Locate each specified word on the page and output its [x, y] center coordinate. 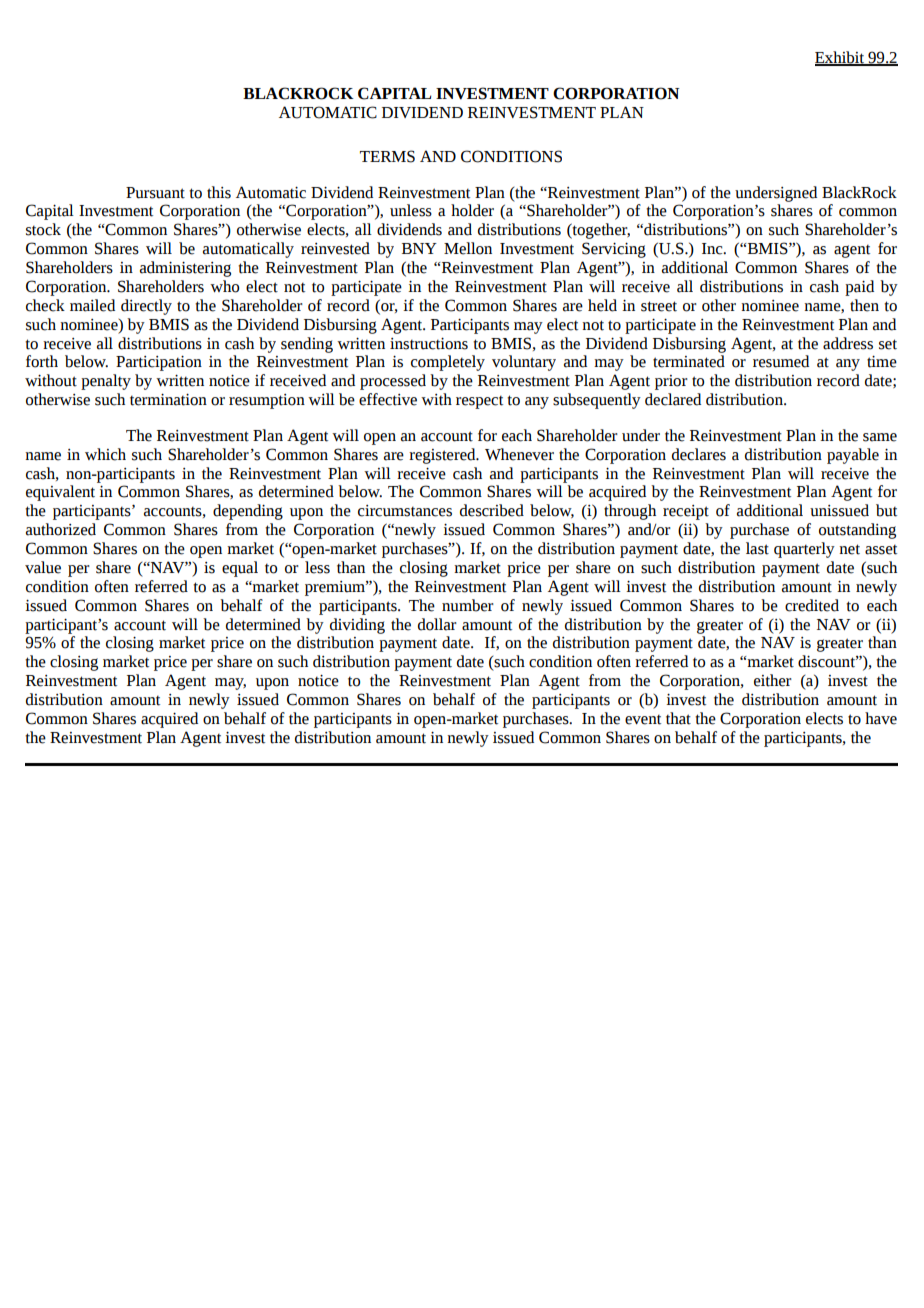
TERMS [387, 156]
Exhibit [840, 58]
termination [168, 400]
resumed [781, 361]
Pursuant [155, 193]
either [773, 680]
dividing [357, 626]
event [643, 720]
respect [479, 402]
